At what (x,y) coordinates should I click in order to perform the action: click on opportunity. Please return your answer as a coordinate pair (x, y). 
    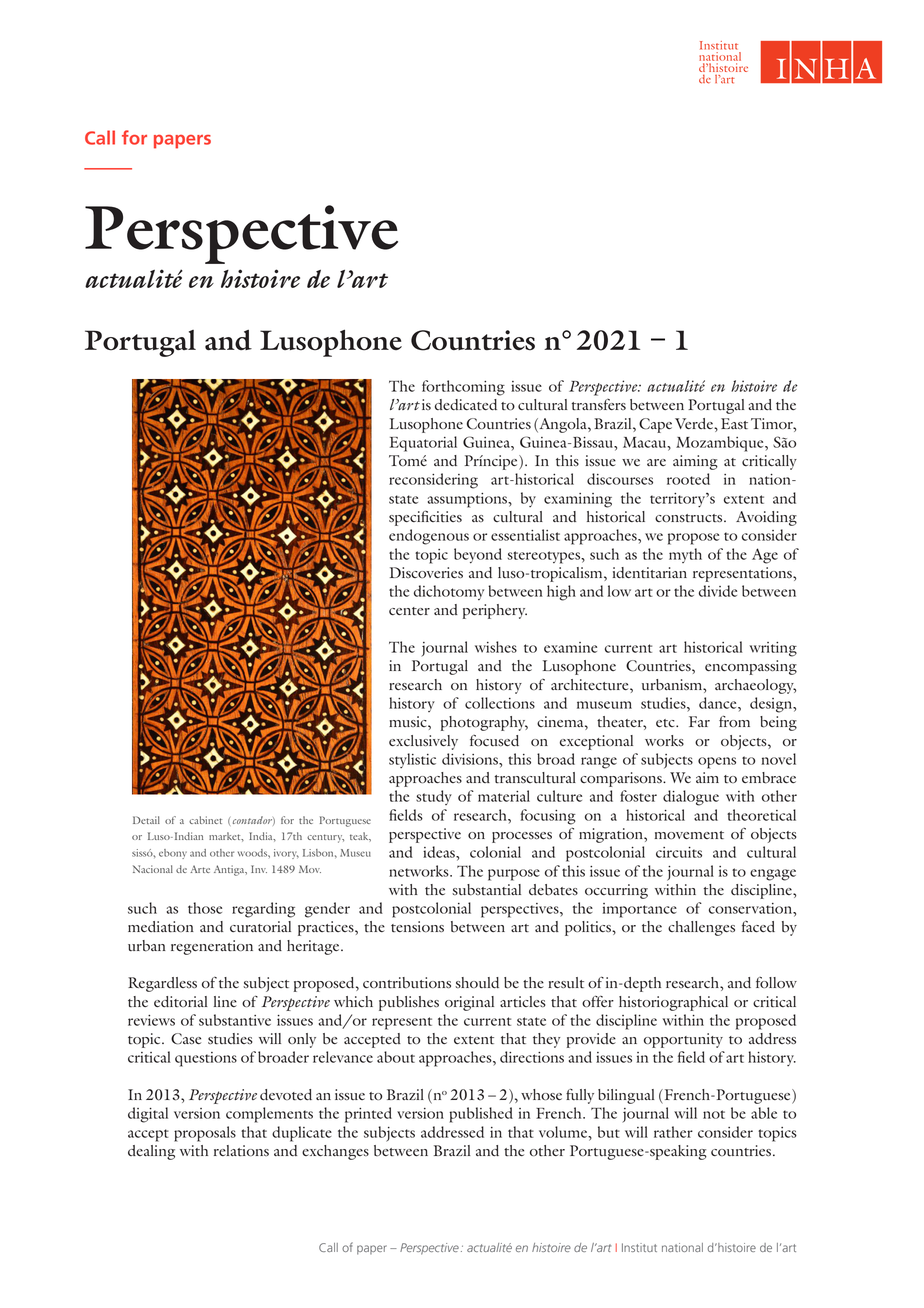
    Looking at the image, I should click on (683, 1040).
